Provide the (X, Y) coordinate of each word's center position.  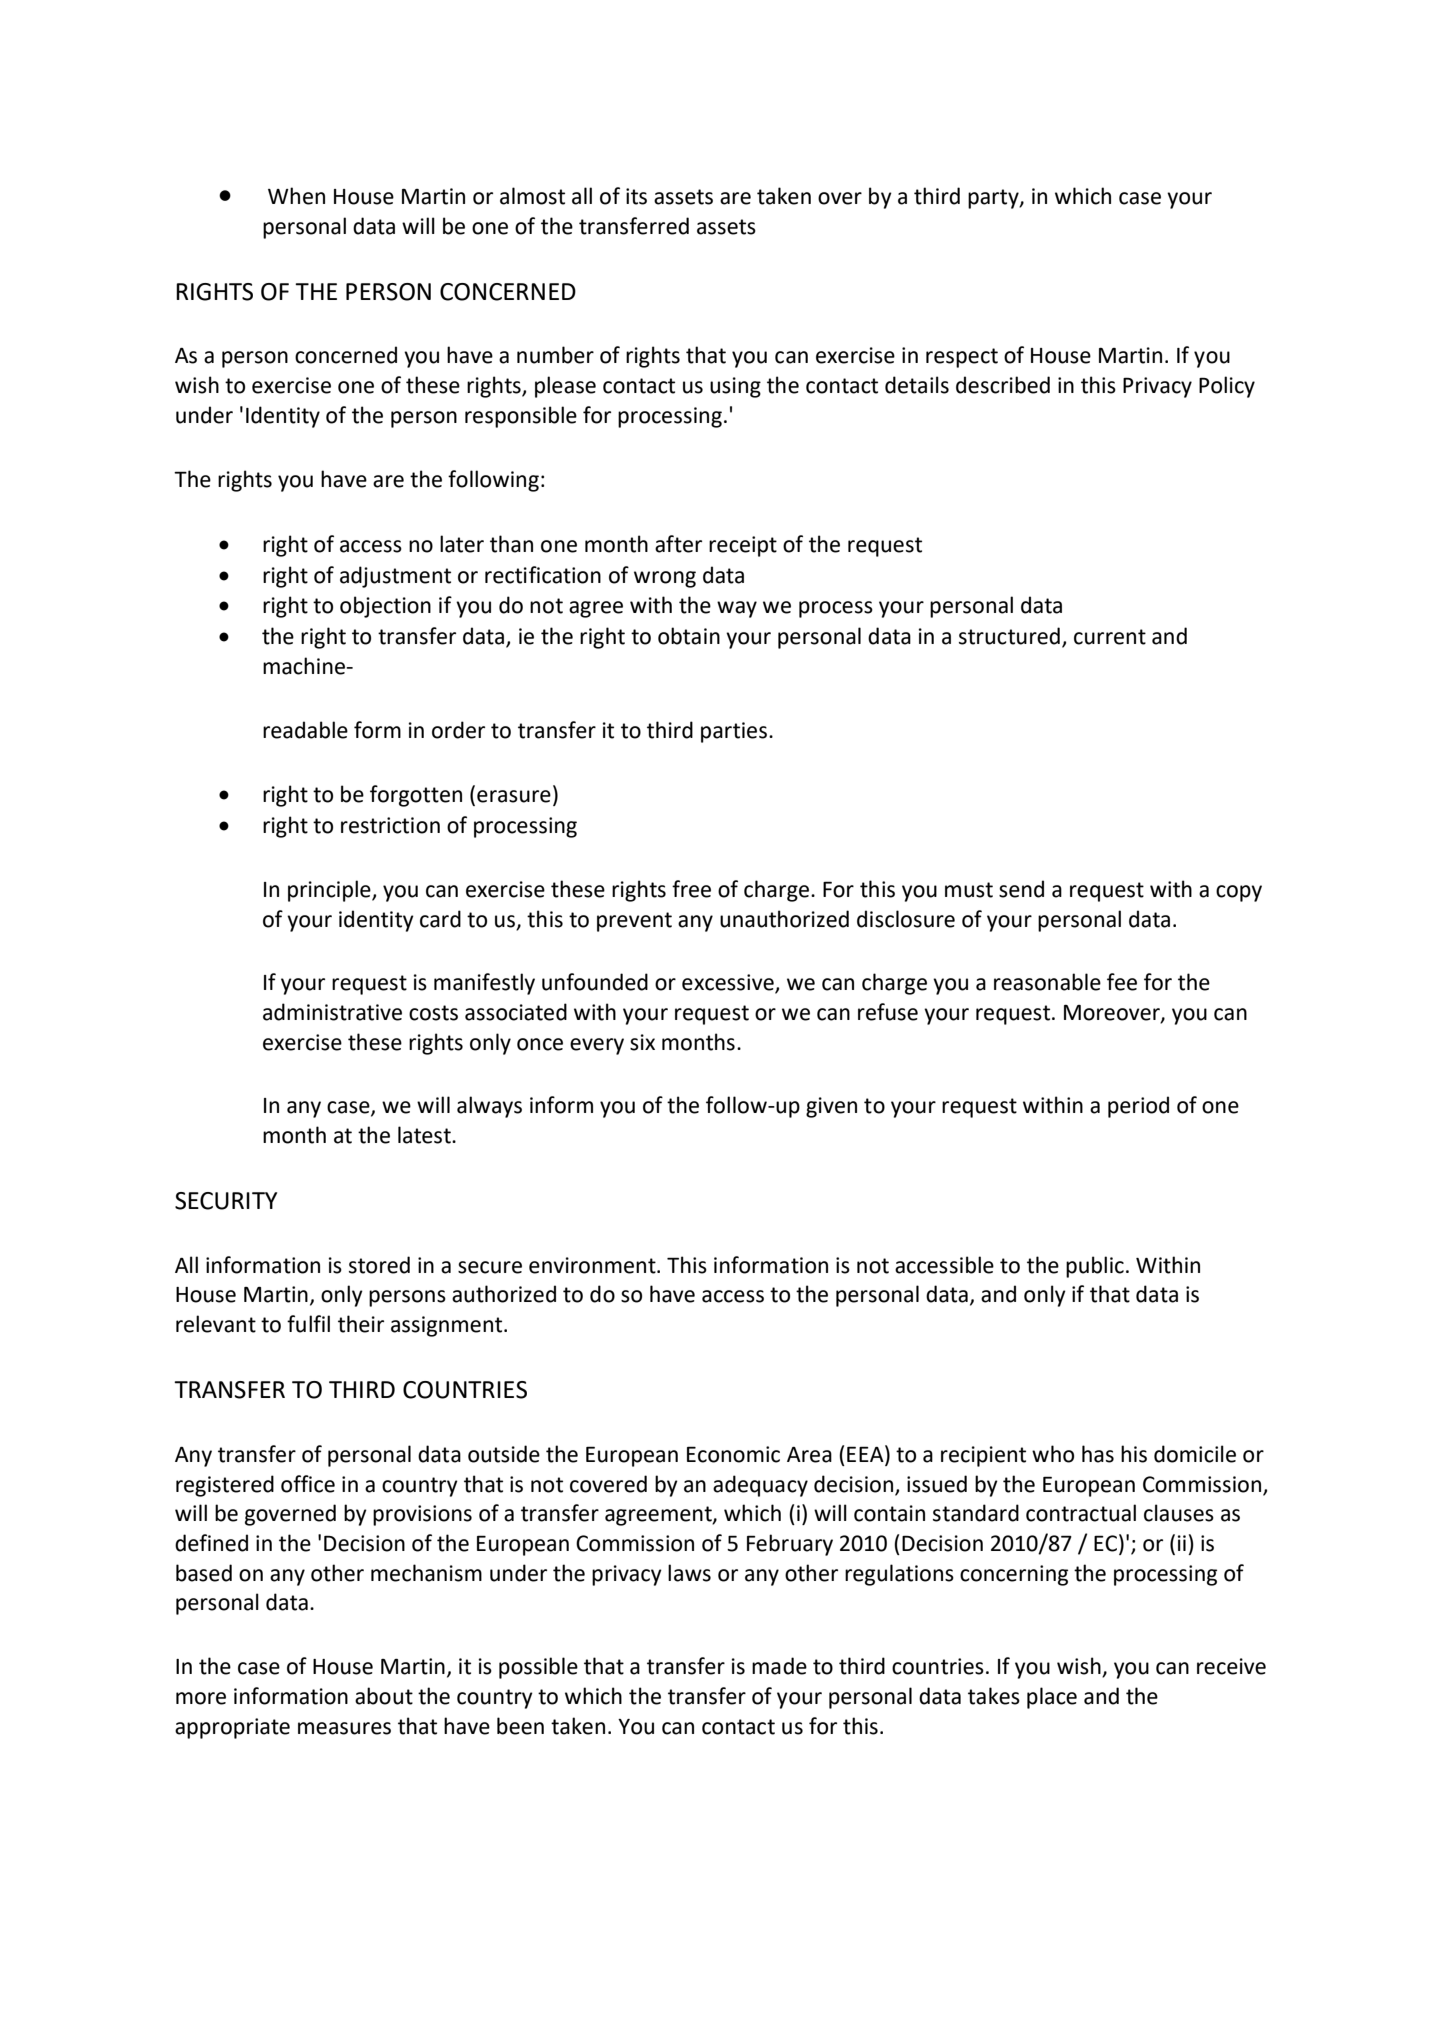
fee (1122, 982)
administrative (332, 1012)
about (384, 1696)
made (779, 1666)
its (636, 196)
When (296, 196)
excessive (729, 983)
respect (962, 358)
